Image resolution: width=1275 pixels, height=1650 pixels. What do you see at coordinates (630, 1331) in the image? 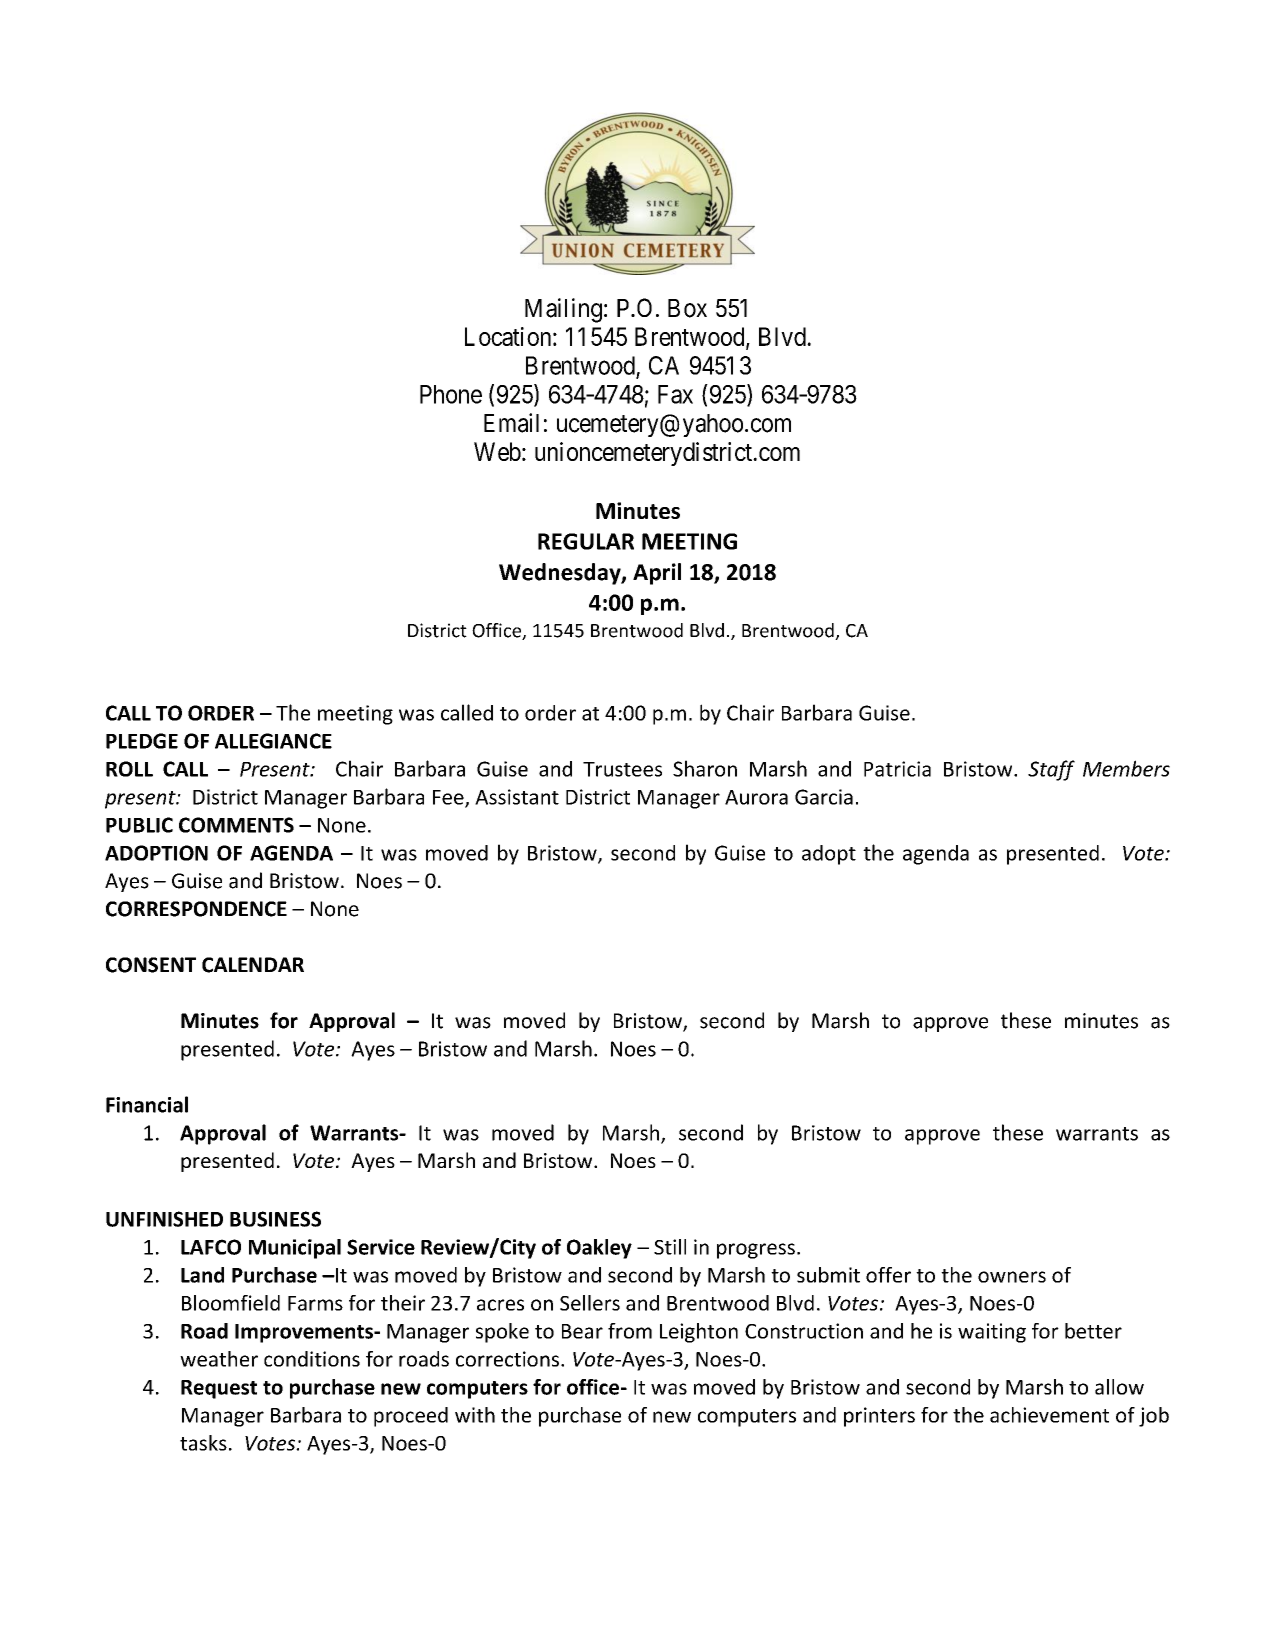
I see `from` at bounding box center [630, 1331].
